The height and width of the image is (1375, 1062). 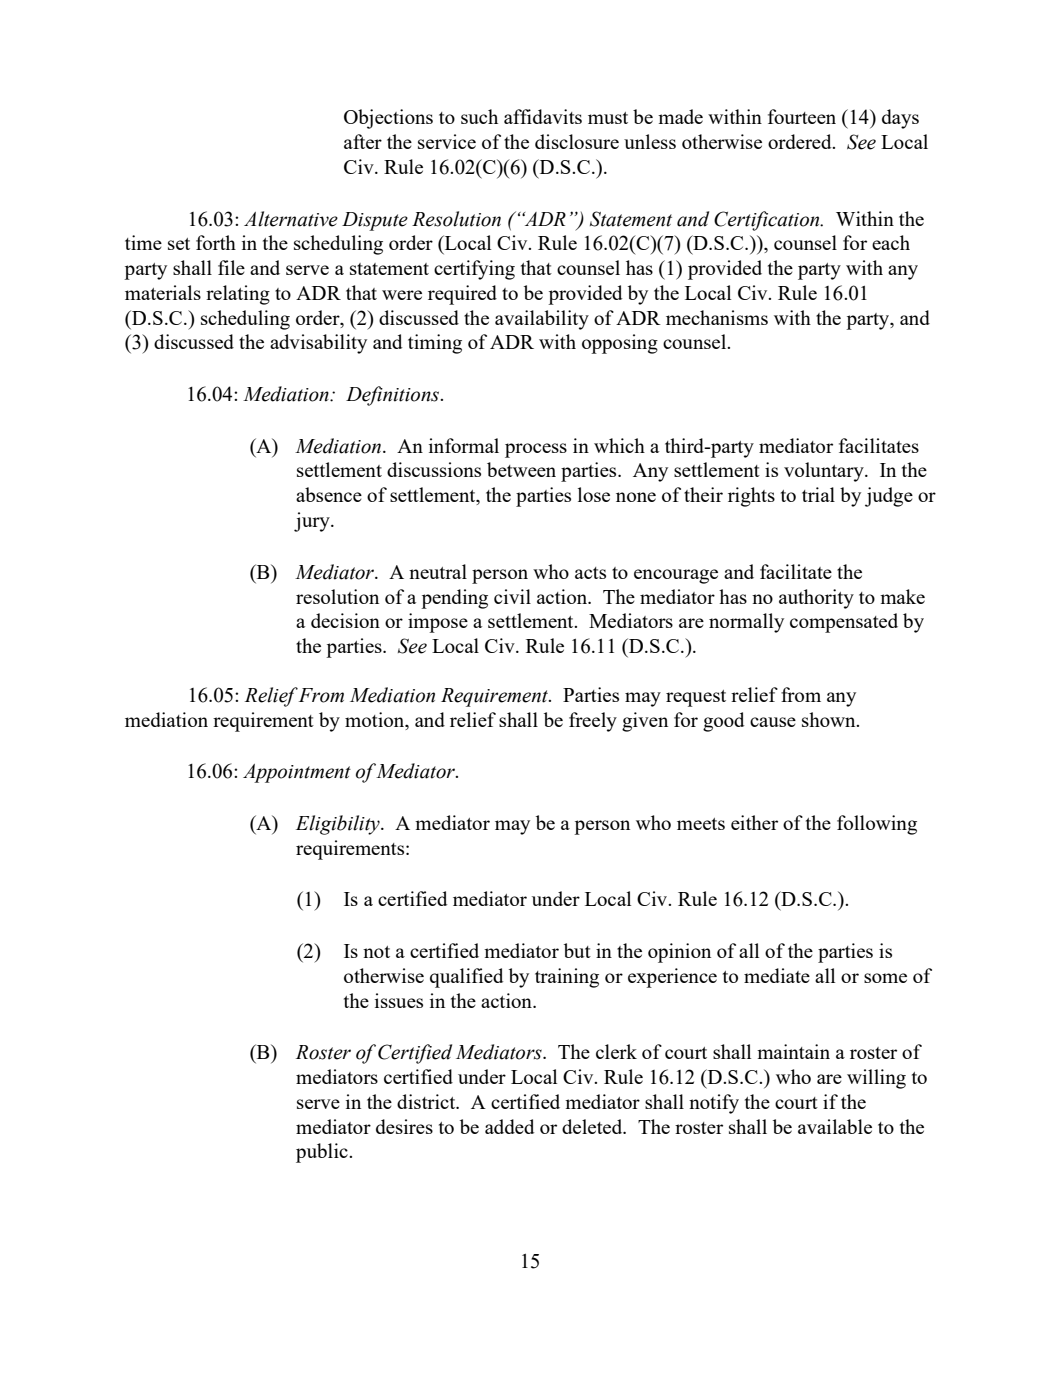 What do you see at coordinates (345, 620) in the image?
I see `decision` at bounding box center [345, 620].
